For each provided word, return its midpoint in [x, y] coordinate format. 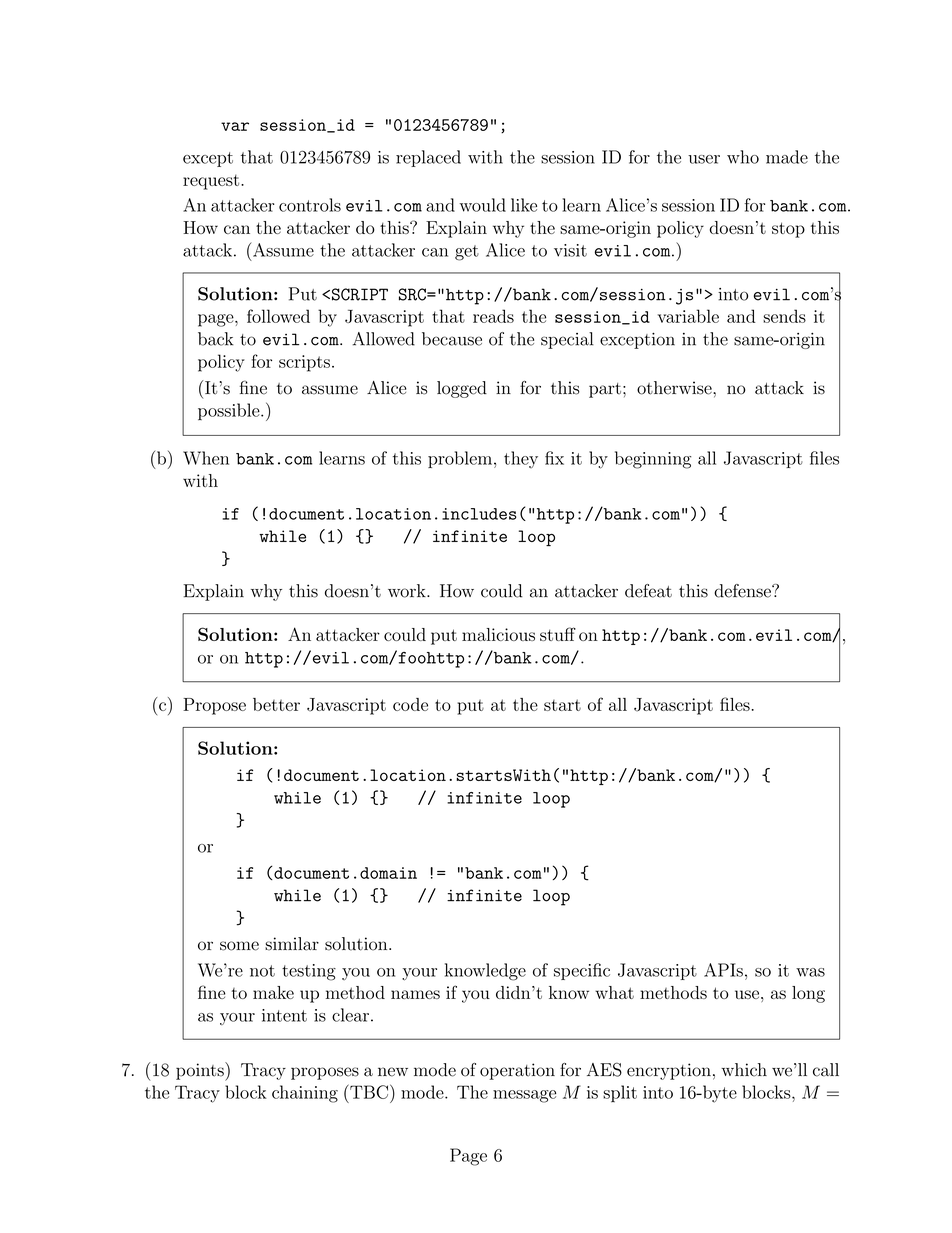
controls [310, 205]
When [206, 458]
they [521, 459]
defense [743, 591]
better [276, 704]
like [524, 205]
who [743, 157]
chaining [305, 1094]
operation [517, 1071]
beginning [653, 460]
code [410, 704]
